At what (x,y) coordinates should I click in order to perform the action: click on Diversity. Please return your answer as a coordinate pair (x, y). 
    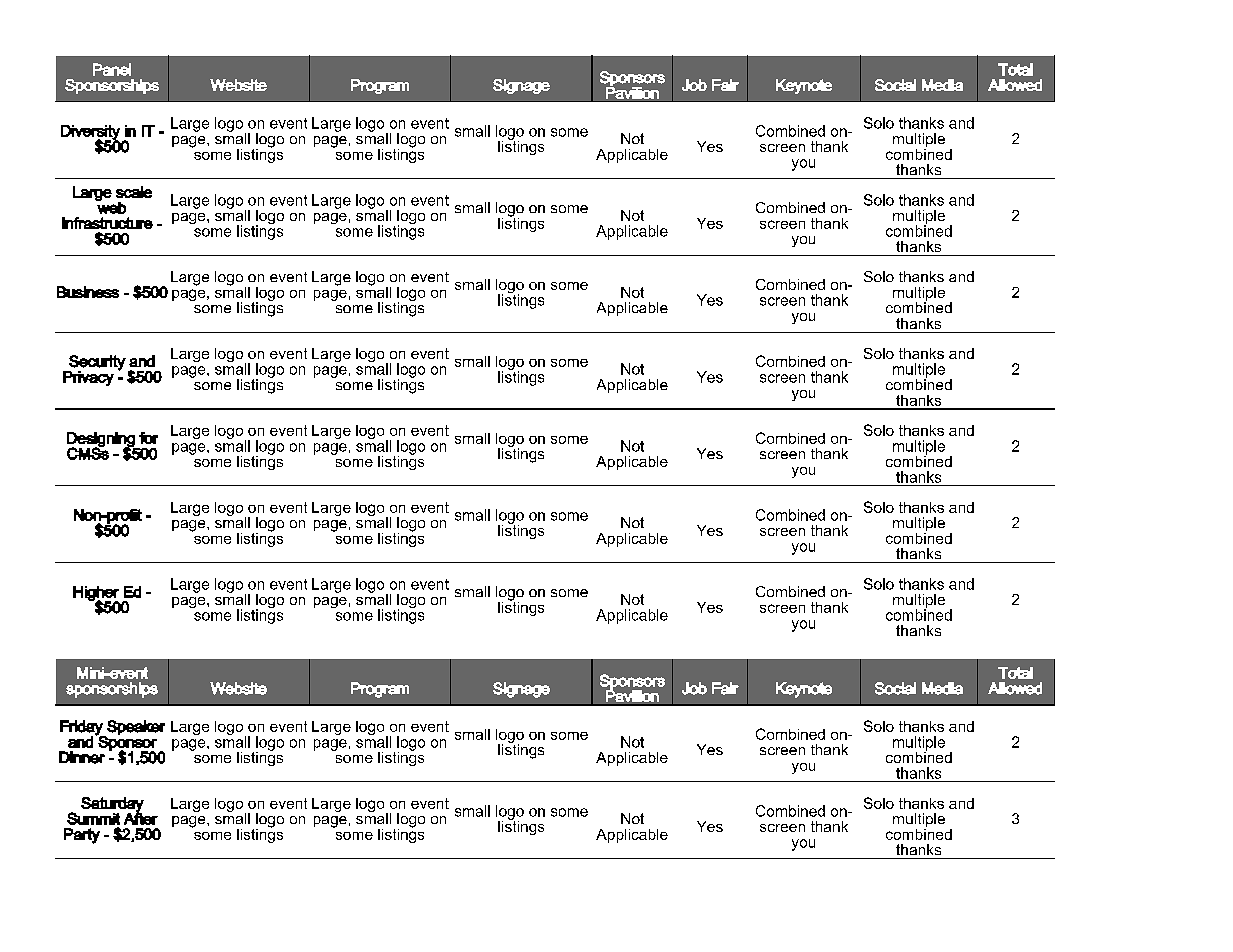
    Looking at the image, I should click on (90, 133).
